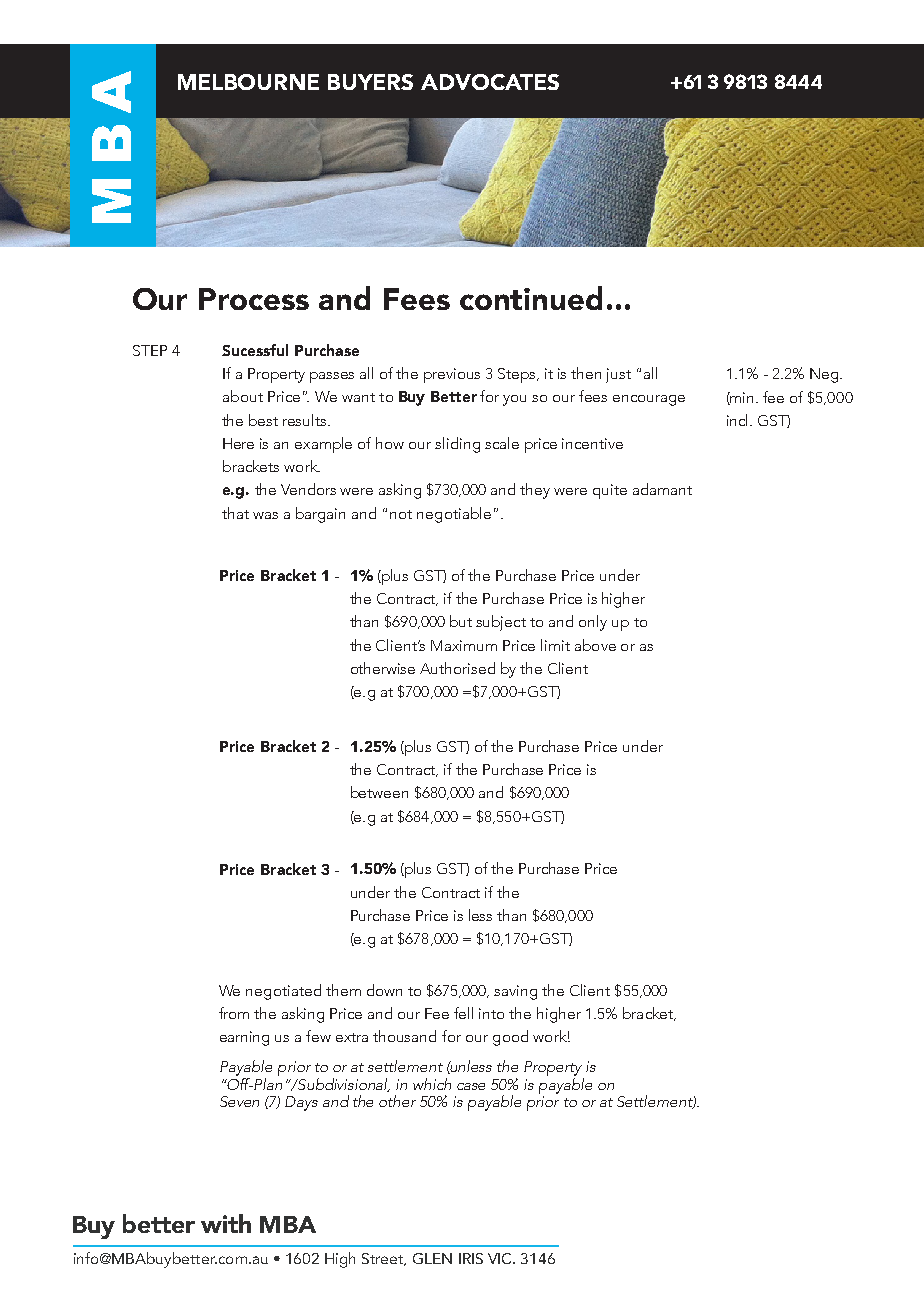 Image resolution: width=924 pixels, height=1308 pixels. Describe the element at coordinates (595, 645) in the image. I see `above` at that location.
